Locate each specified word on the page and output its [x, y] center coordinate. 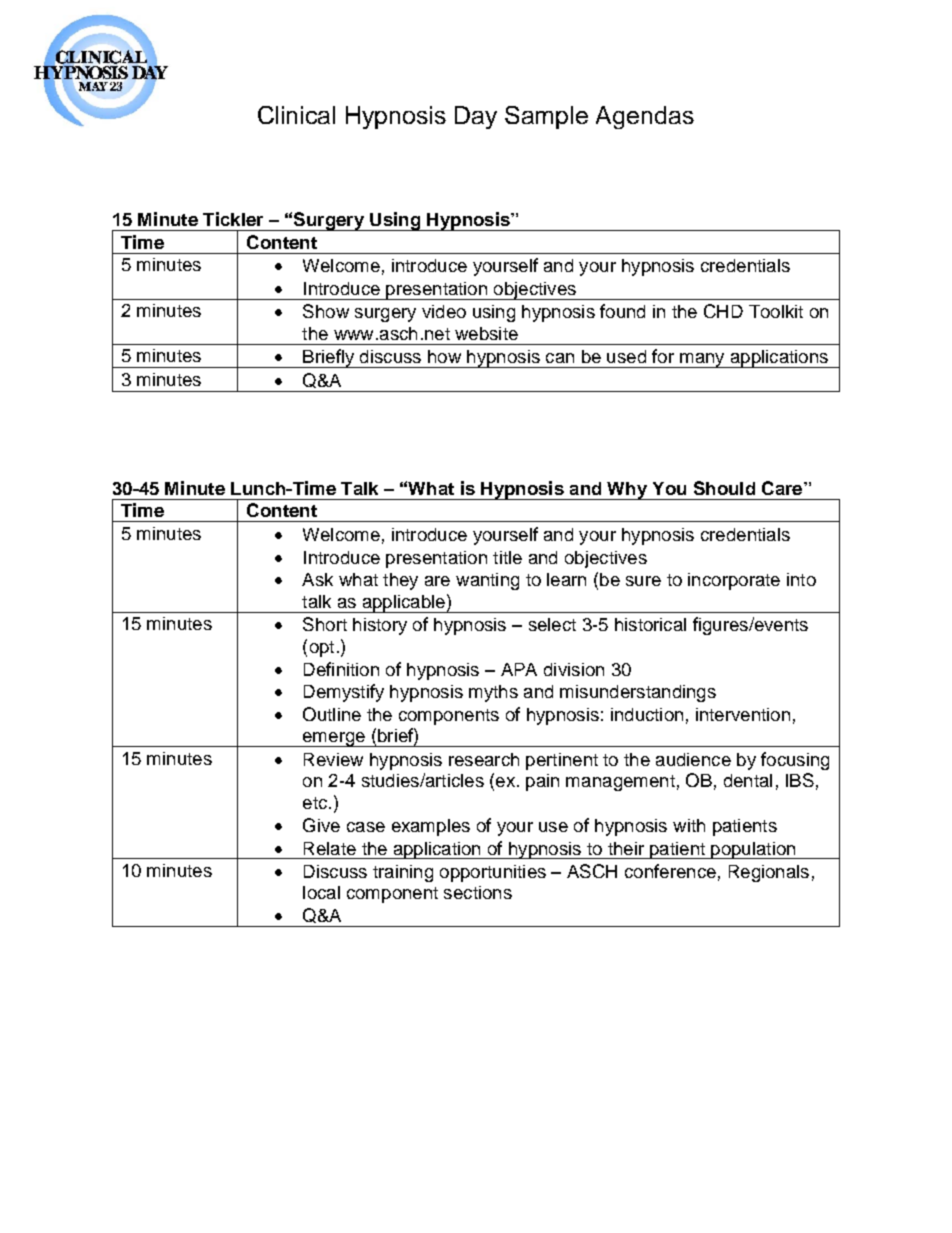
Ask [317, 579]
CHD [723, 311]
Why [627, 491]
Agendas [645, 117]
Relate [330, 848]
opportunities [493, 873]
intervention [743, 714]
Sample [546, 117]
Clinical [296, 115]
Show [326, 311]
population [753, 850]
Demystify [344, 693]
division [574, 669]
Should [724, 488]
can [560, 358]
